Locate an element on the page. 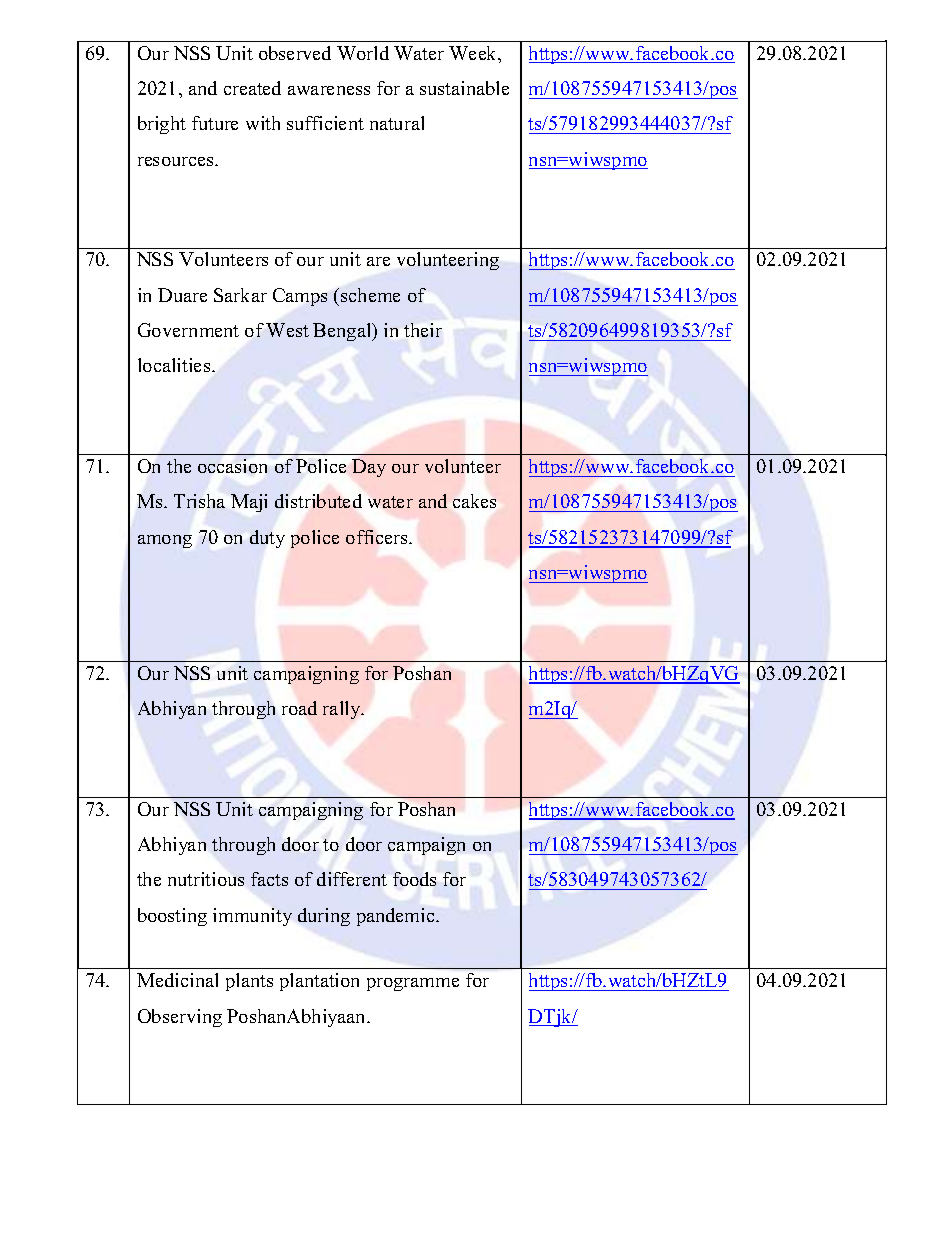 Image resolution: width=952 pixels, height=1233 pixels. Medicinal is located at coordinates (177, 980).
